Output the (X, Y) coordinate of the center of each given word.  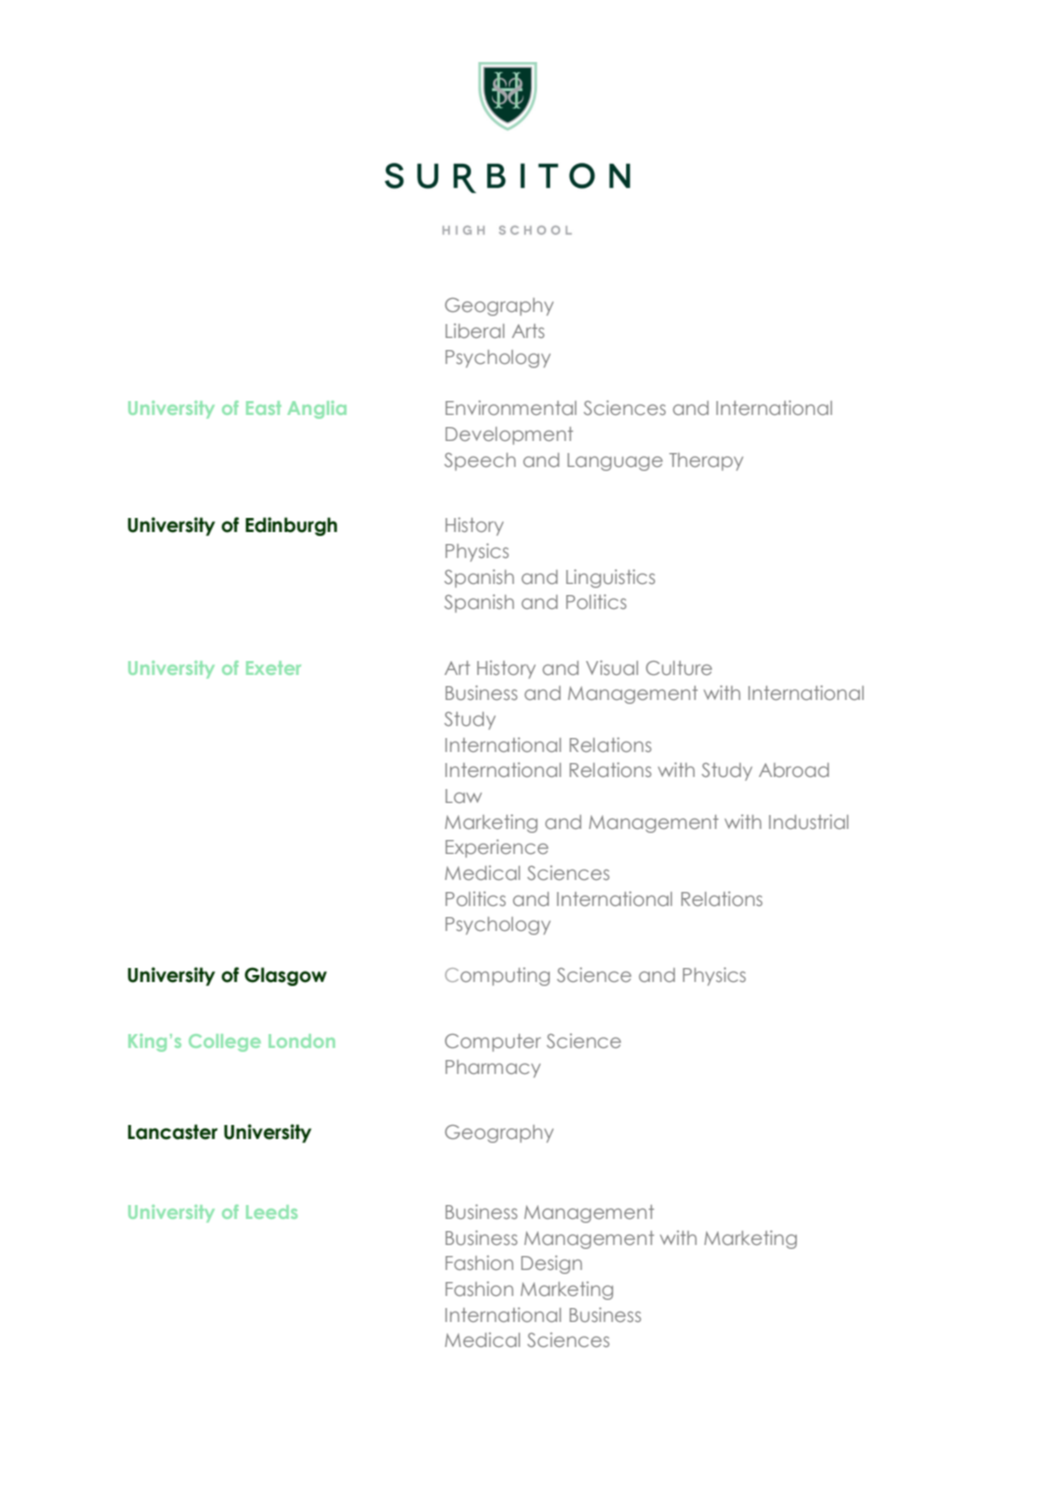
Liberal (475, 330)
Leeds (272, 1212)
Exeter (273, 668)
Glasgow (286, 976)
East (263, 408)
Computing (497, 976)
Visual (612, 667)
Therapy (706, 462)
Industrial (808, 821)
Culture (679, 668)
